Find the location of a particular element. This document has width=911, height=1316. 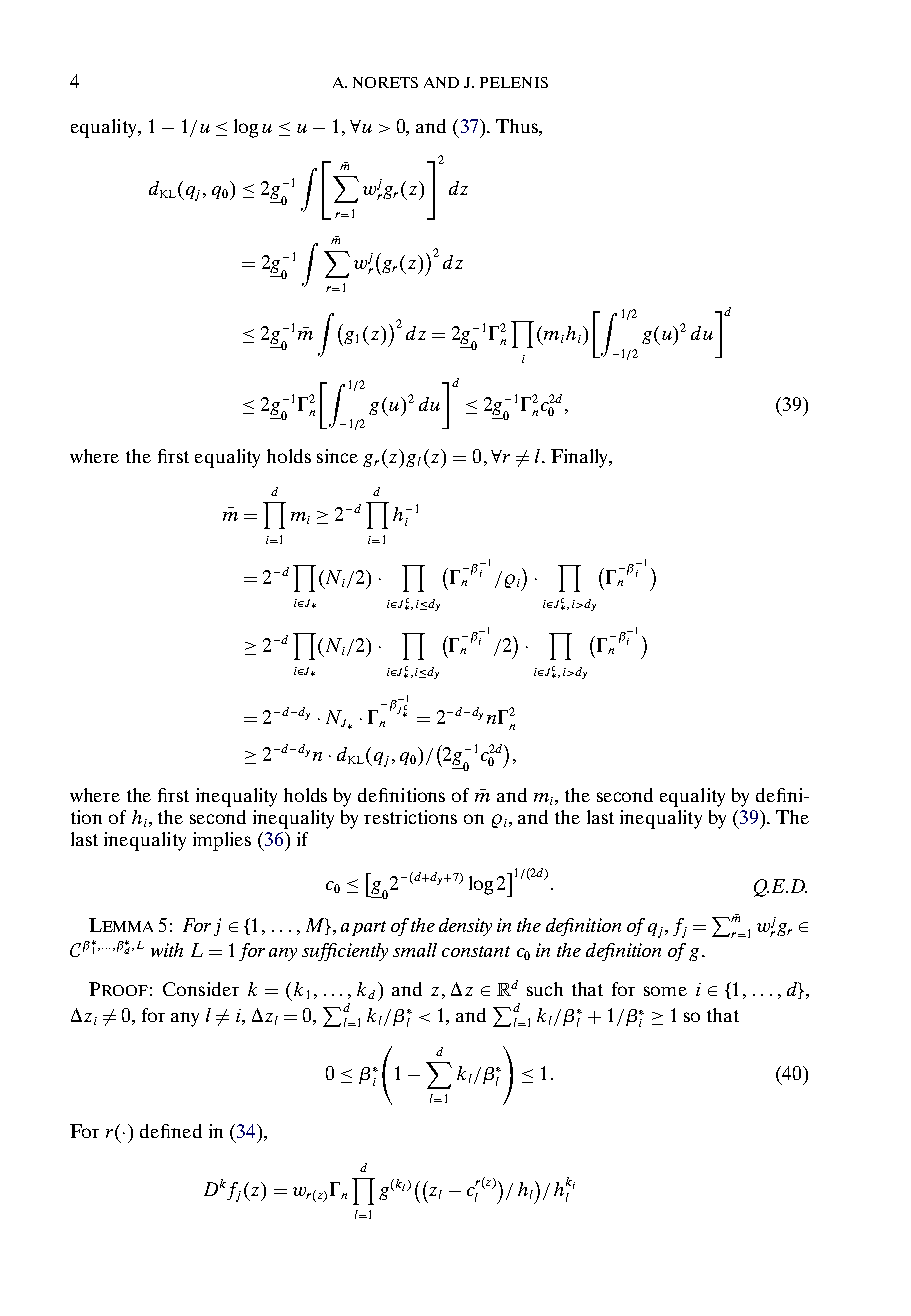

Finally is located at coordinates (580, 458).
